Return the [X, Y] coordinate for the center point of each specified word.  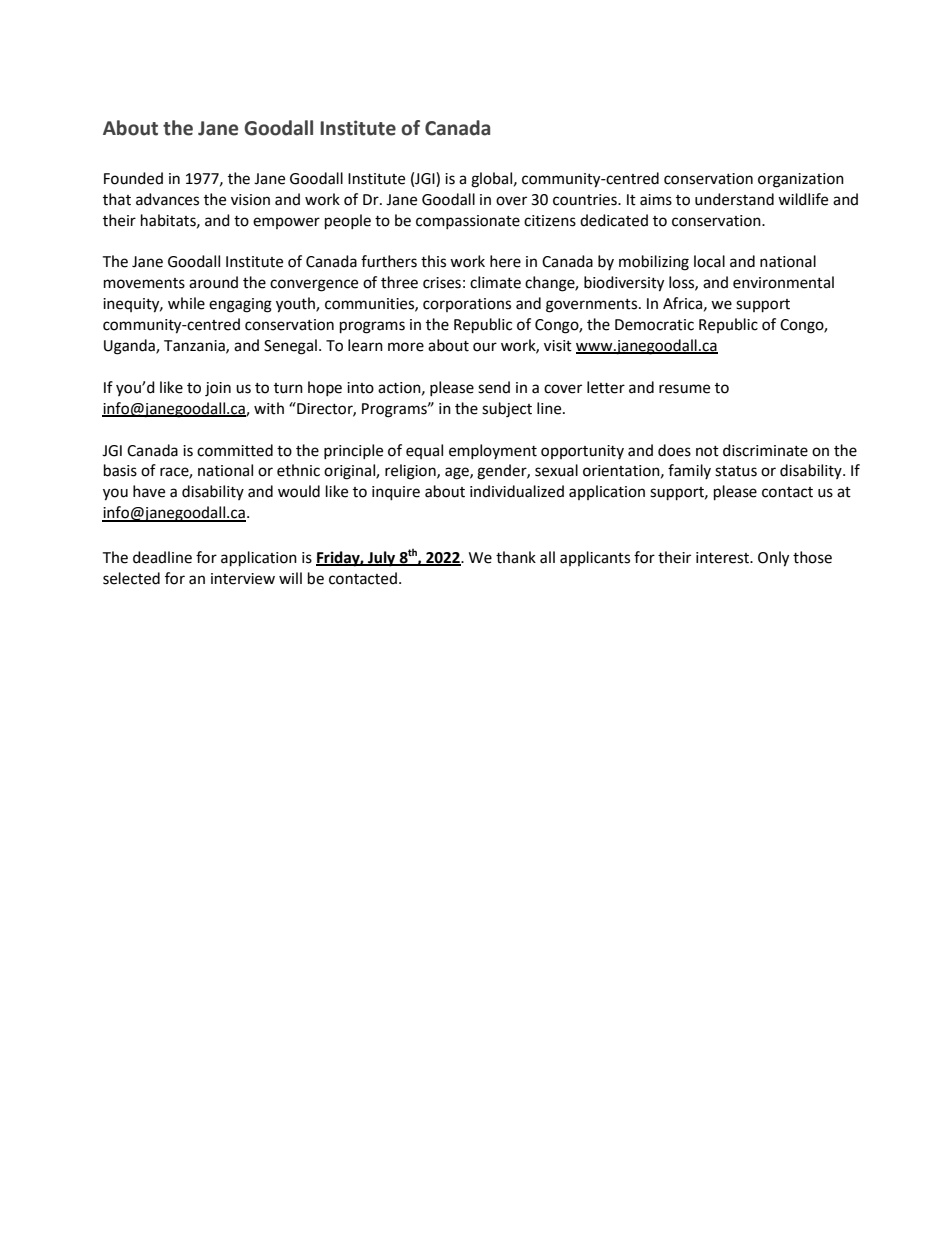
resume [684, 389]
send [494, 387]
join [218, 389]
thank [516, 557]
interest [723, 558]
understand [734, 199]
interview [243, 579]
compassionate [468, 222]
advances [167, 199]
